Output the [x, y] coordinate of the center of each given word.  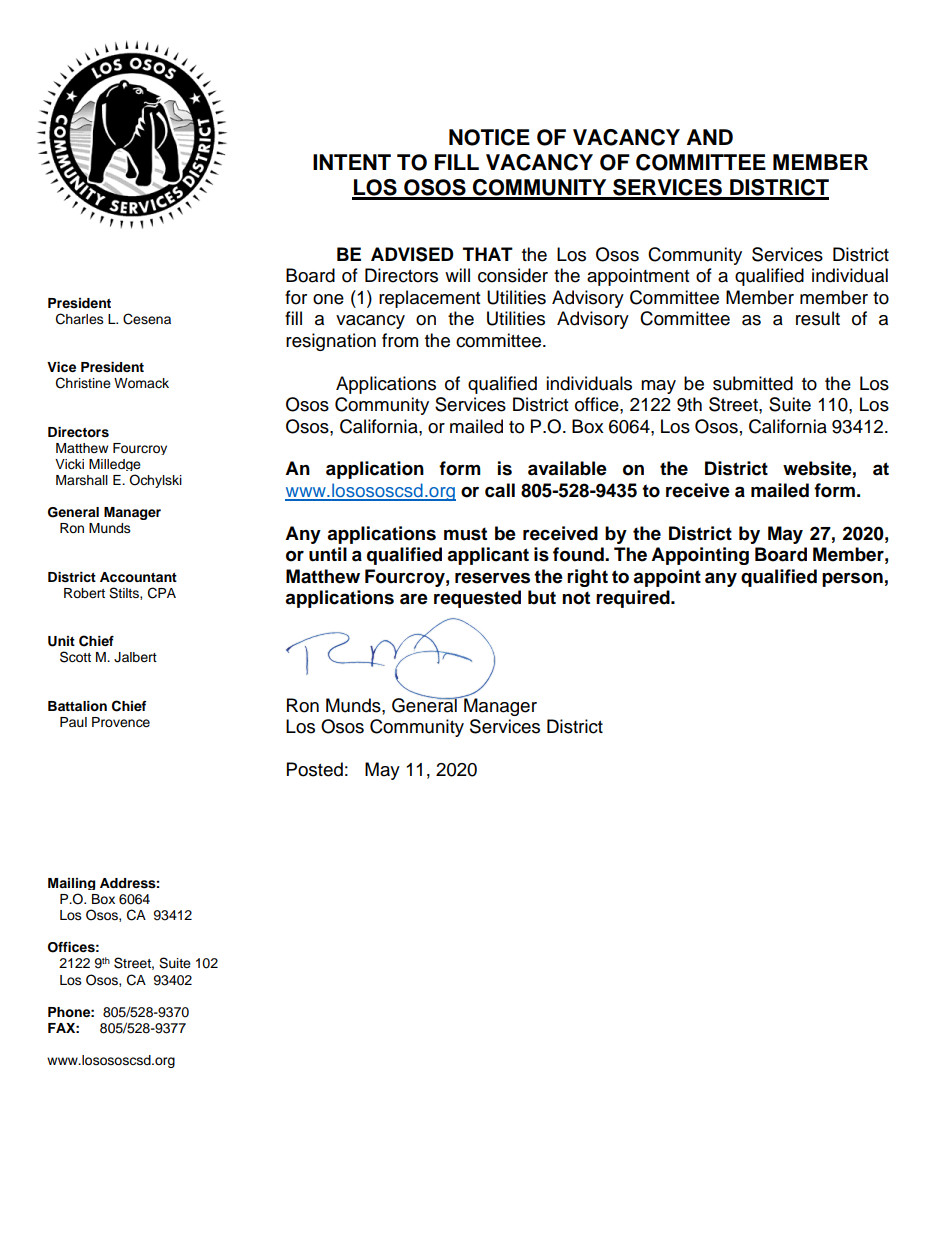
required [634, 599]
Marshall [82, 480]
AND [710, 137]
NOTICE [489, 137]
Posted [315, 769]
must [465, 534]
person [852, 579]
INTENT [352, 162]
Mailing [71, 884]
